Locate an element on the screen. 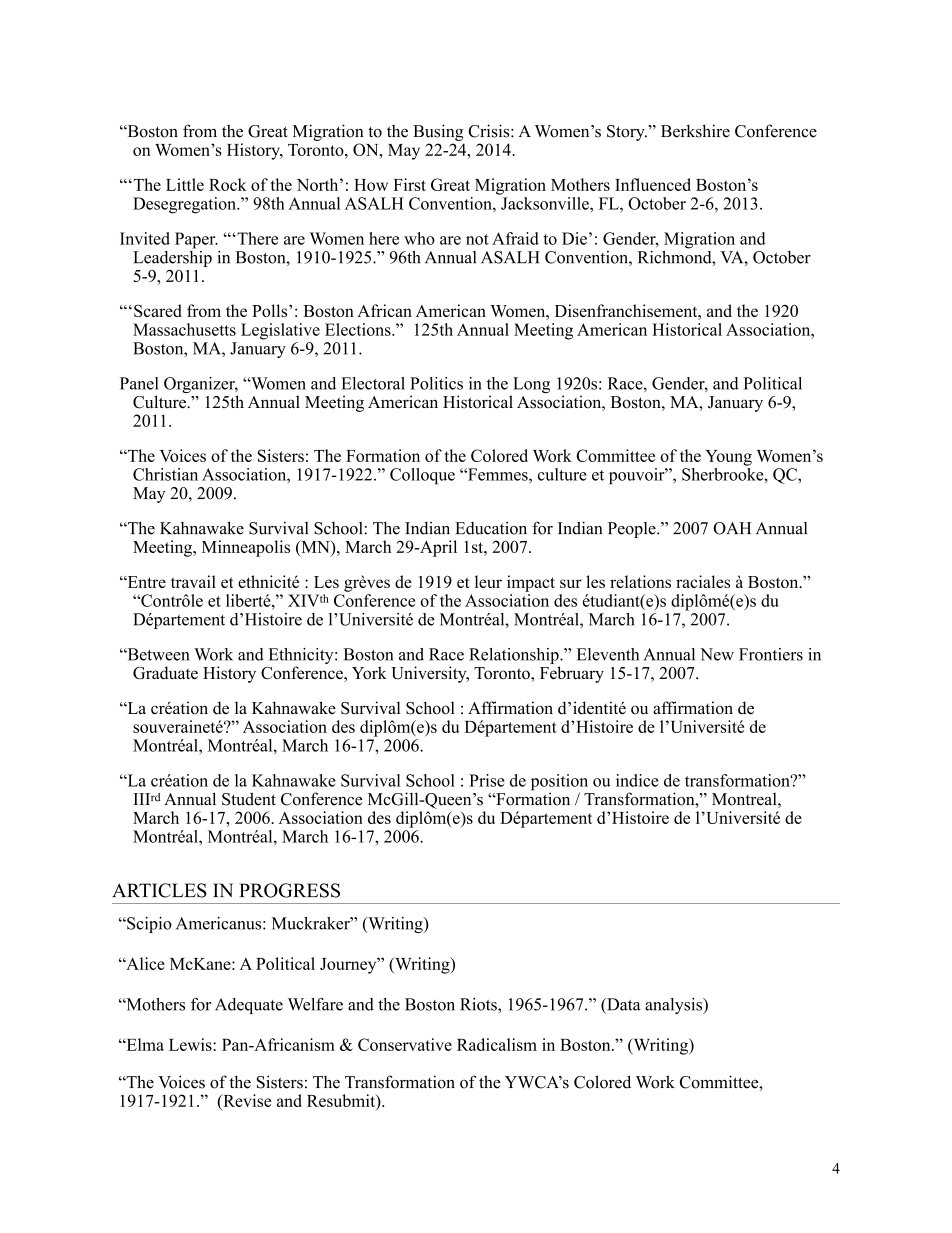  position is located at coordinates (559, 783).
